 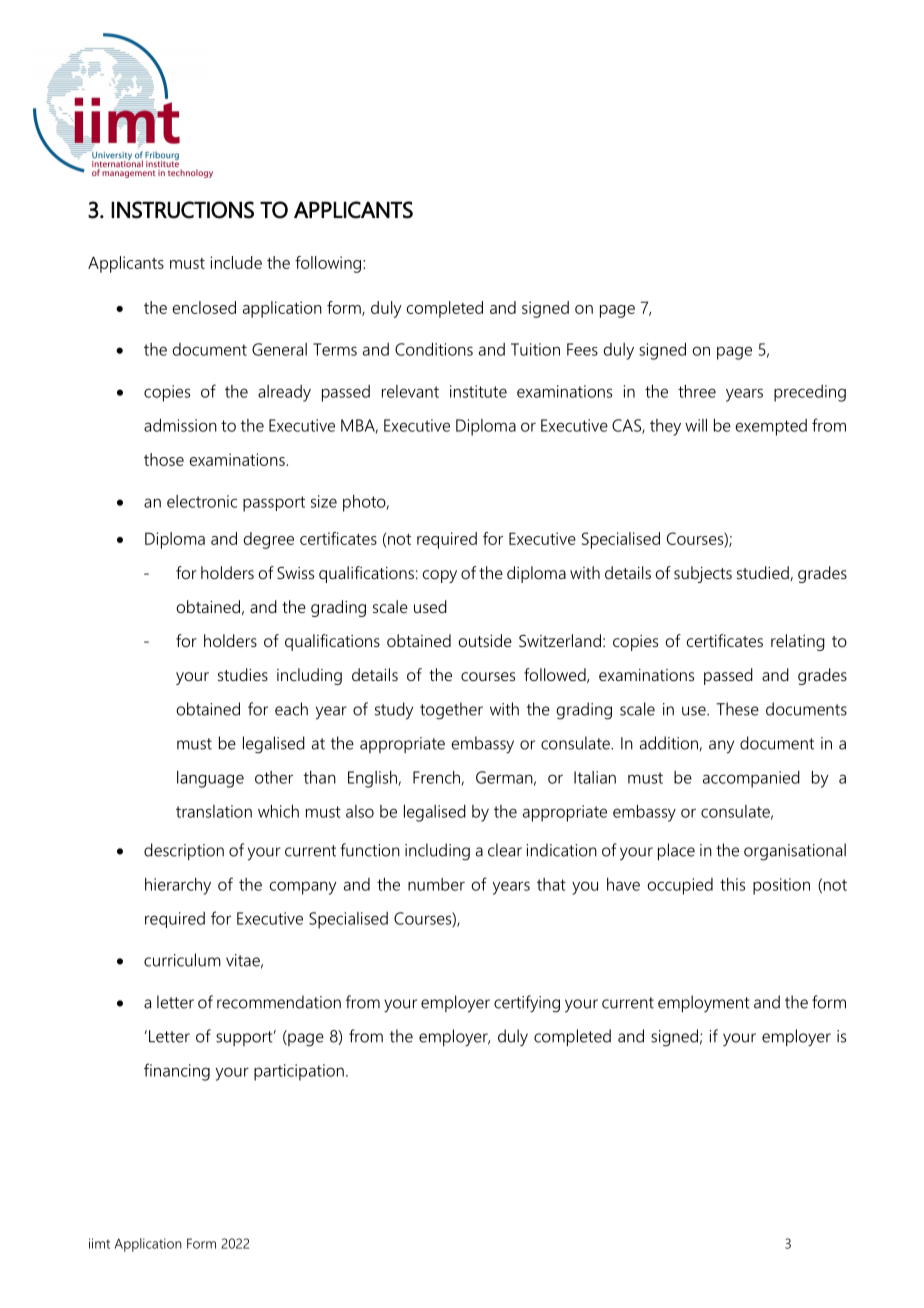 I want to click on studied, so click(x=764, y=573).
